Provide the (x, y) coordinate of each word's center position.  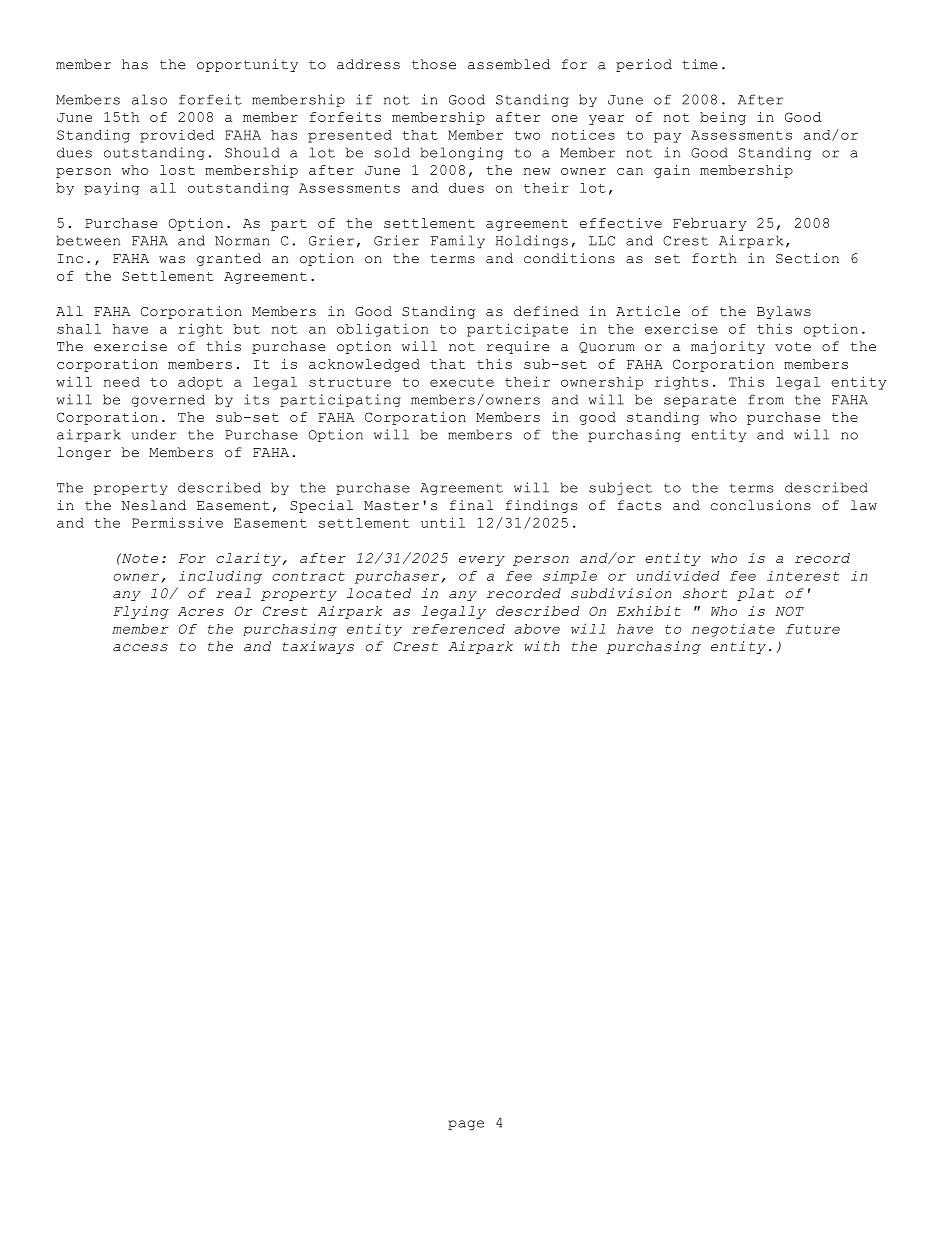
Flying (141, 612)
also (149, 99)
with (541, 646)
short (705, 593)
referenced (458, 629)
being (723, 118)
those (434, 64)
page (466, 1125)
